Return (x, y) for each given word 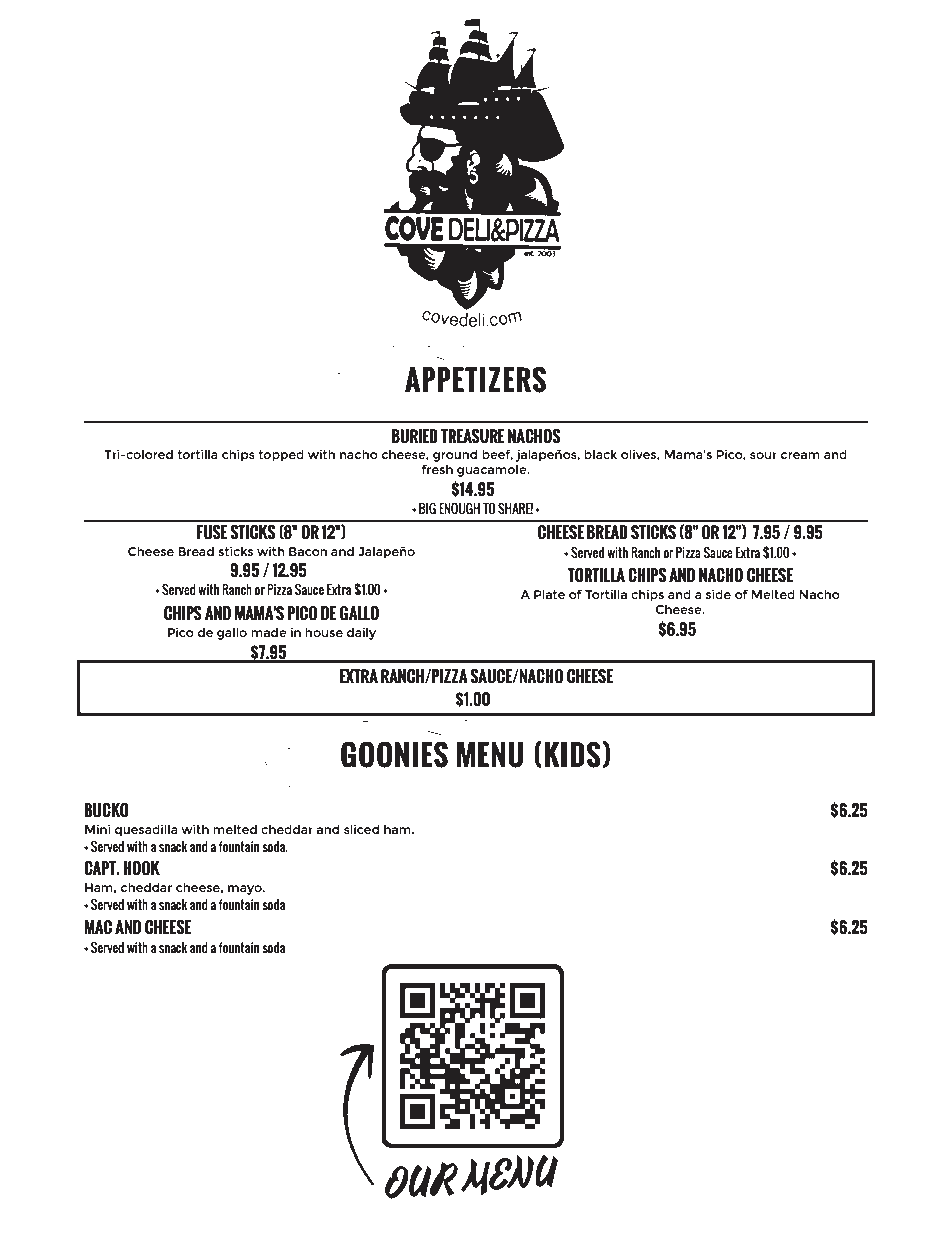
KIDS (572, 754)
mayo (246, 890)
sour (763, 455)
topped (281, 455)
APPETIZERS (475, 379)
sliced (361, 829)
